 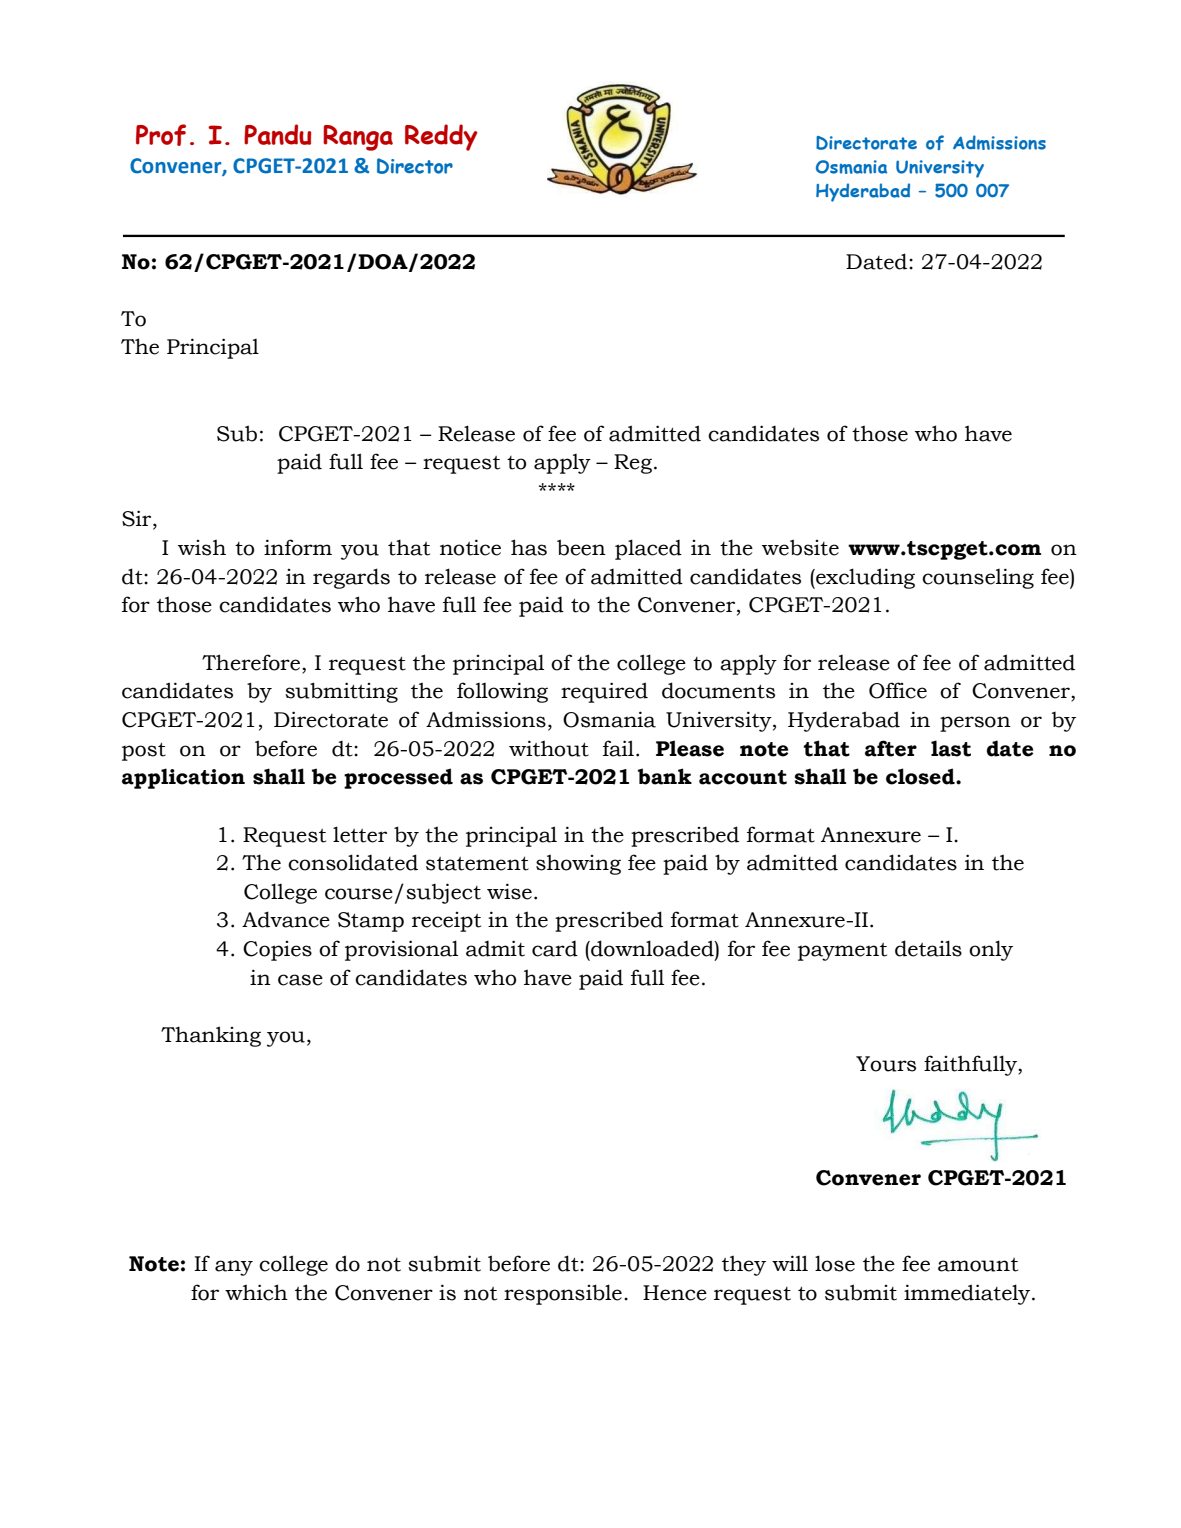 I want to click on amount, so click(x=978, y=1265).
